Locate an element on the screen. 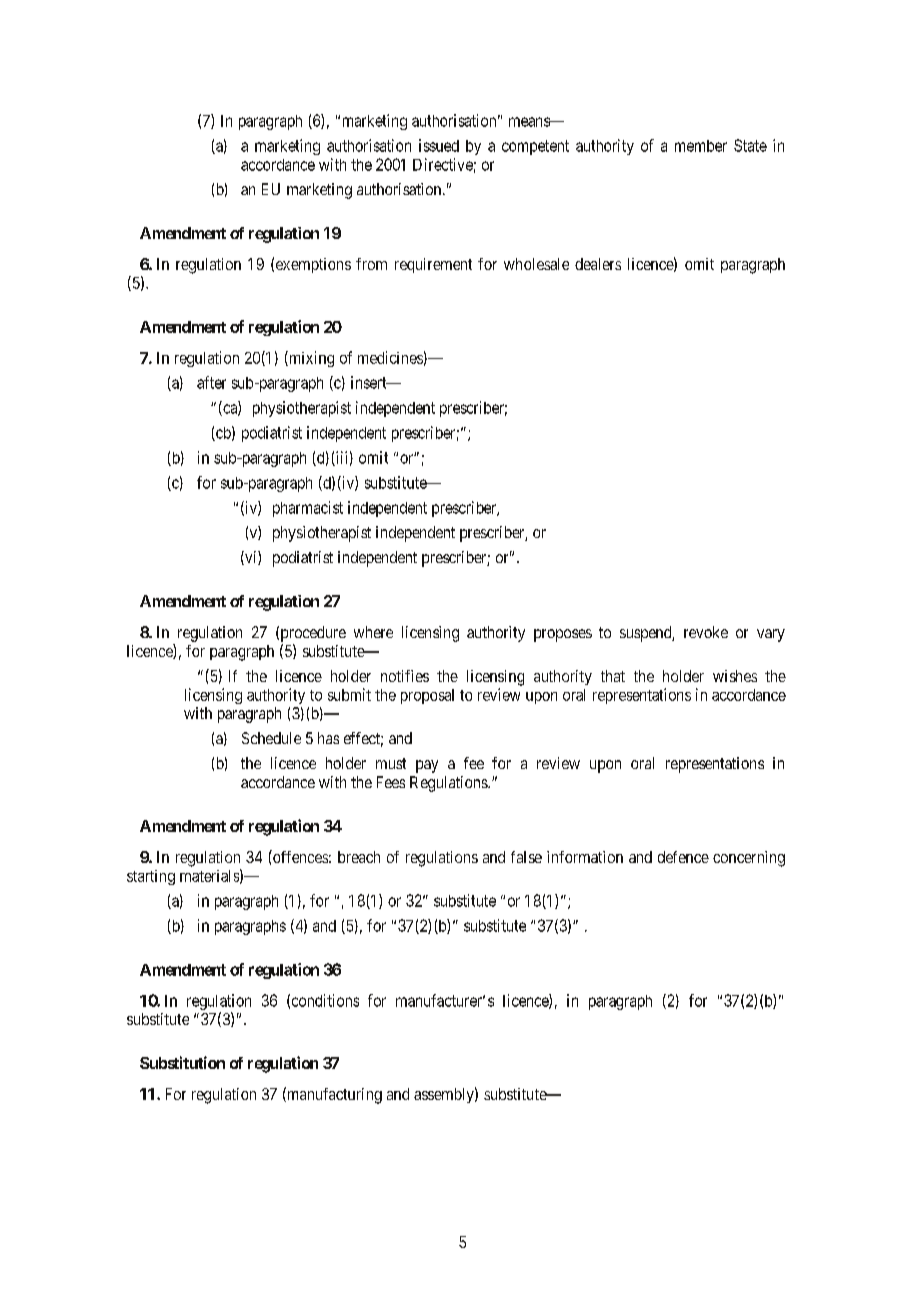  revoke is located at coordinates (706, 632).
